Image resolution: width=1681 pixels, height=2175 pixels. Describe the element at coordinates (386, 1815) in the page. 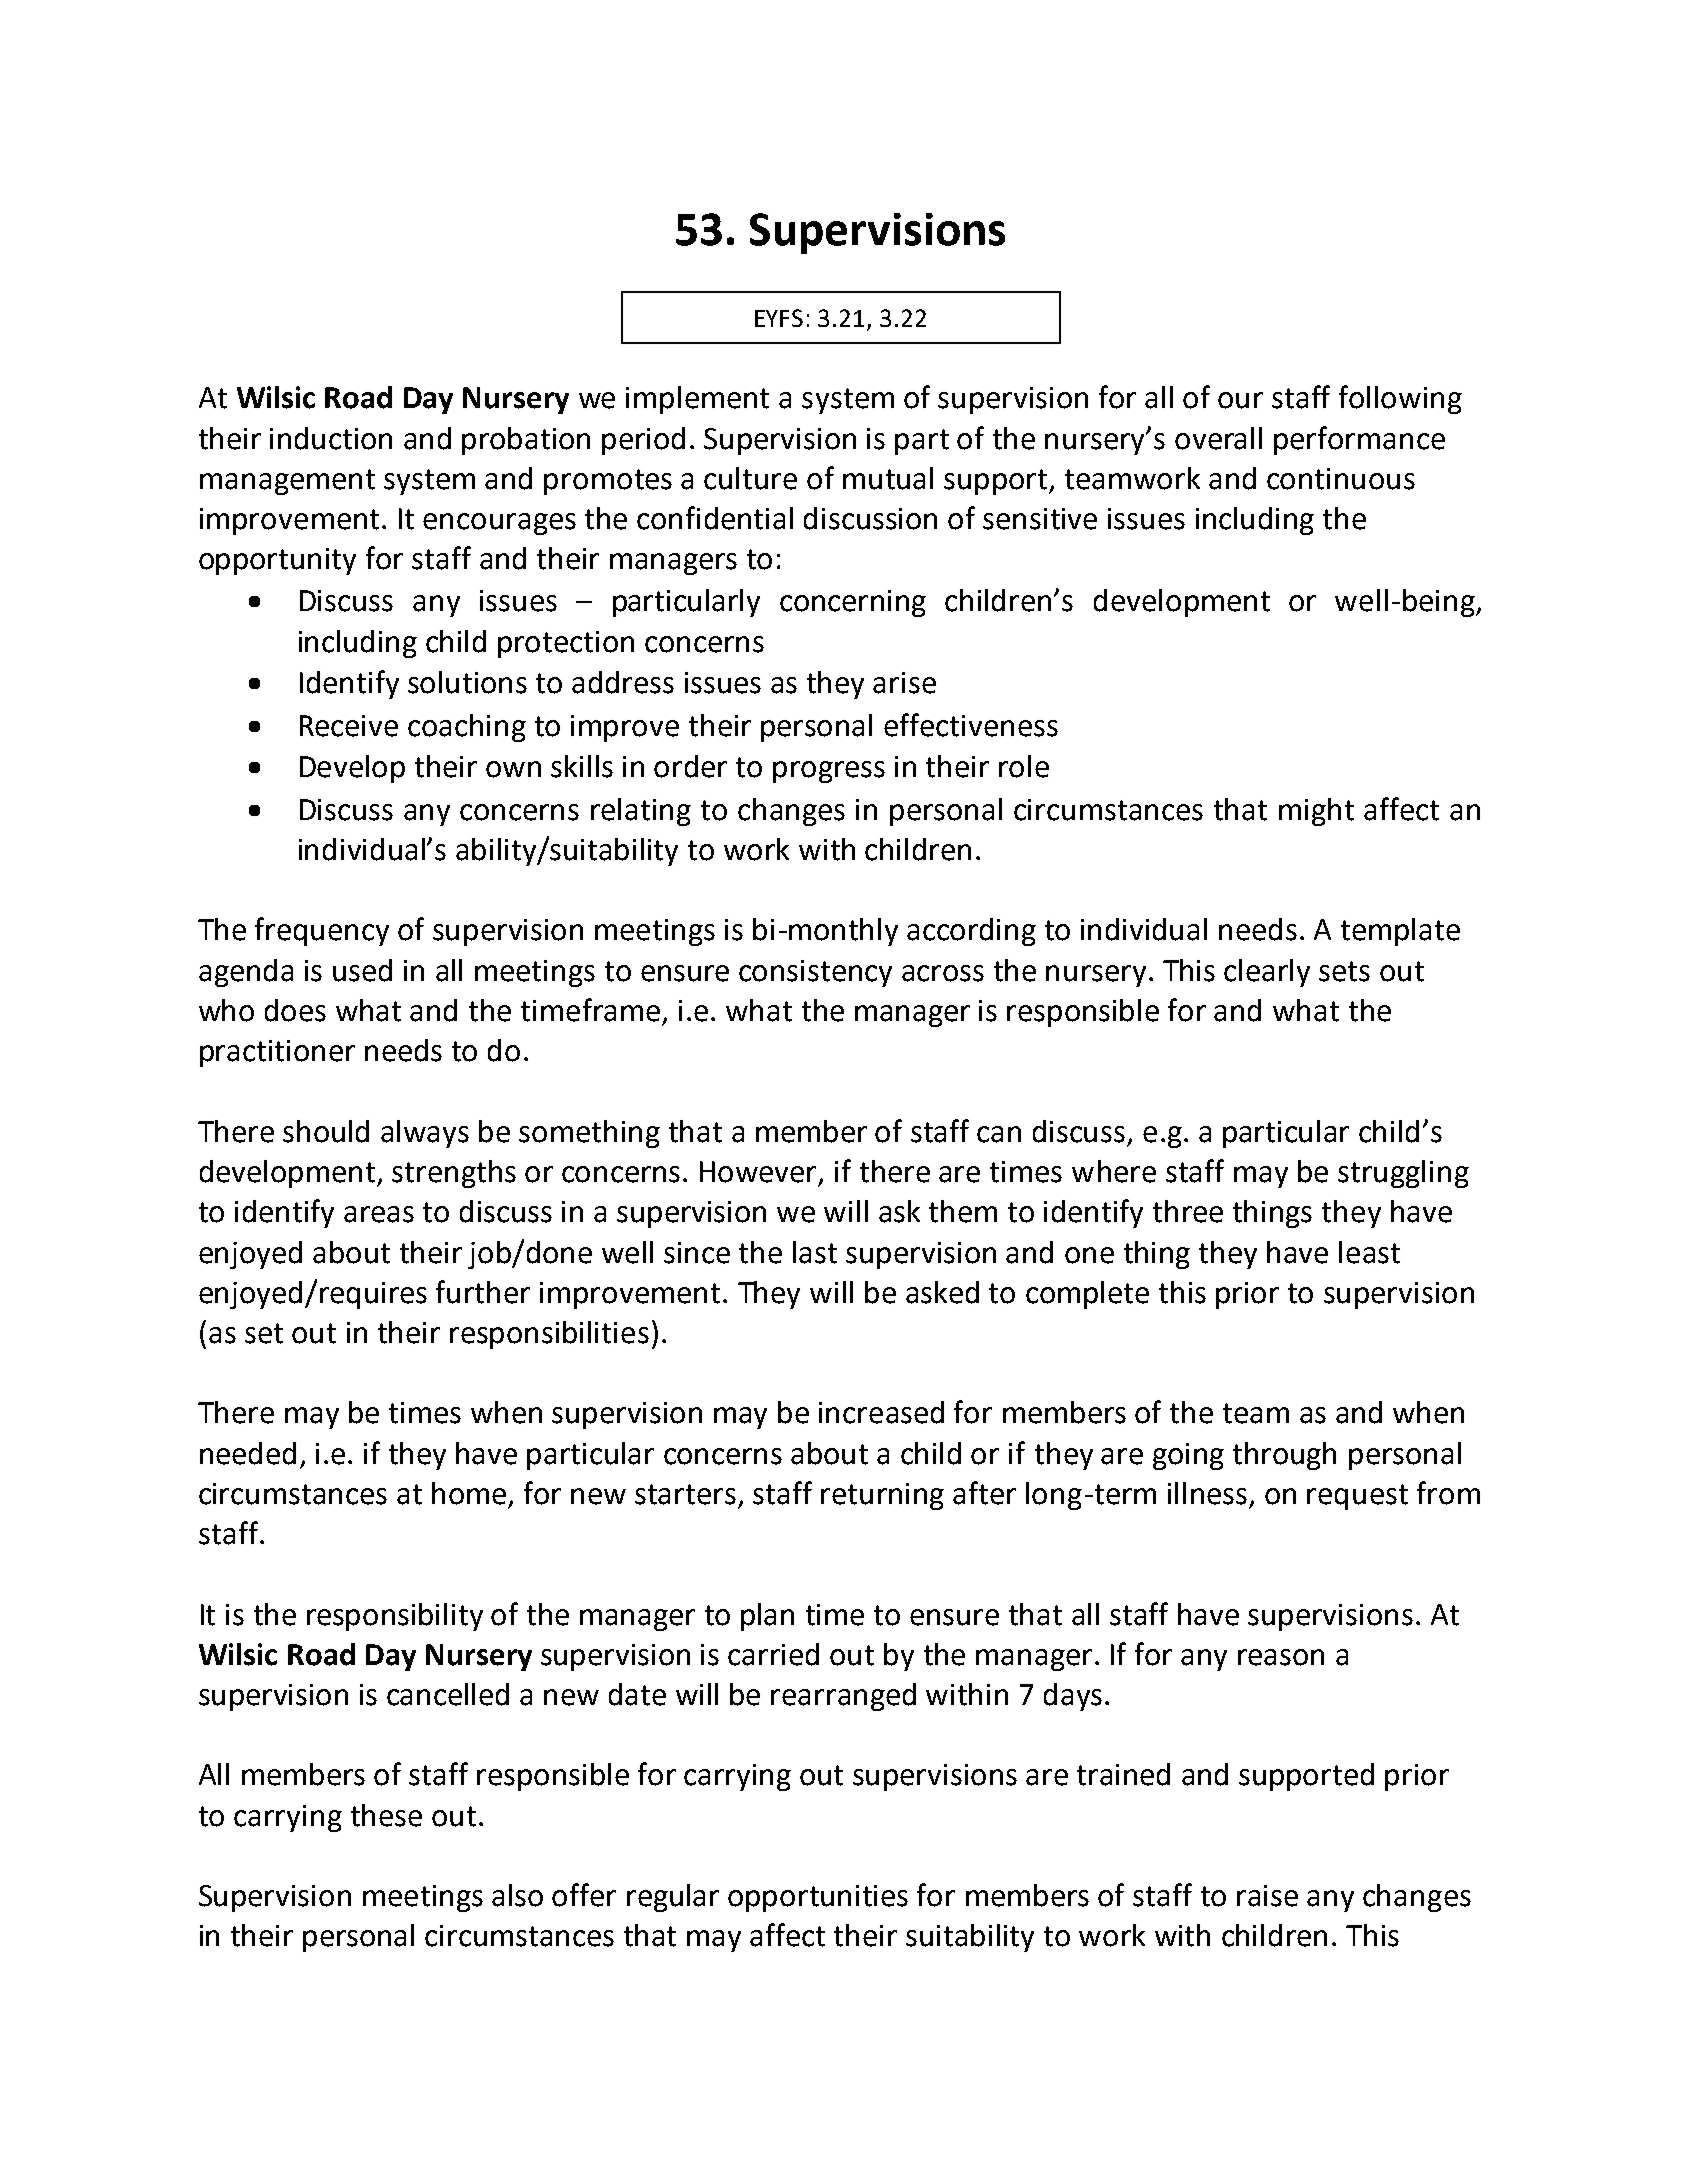

I see `these` at that location.
